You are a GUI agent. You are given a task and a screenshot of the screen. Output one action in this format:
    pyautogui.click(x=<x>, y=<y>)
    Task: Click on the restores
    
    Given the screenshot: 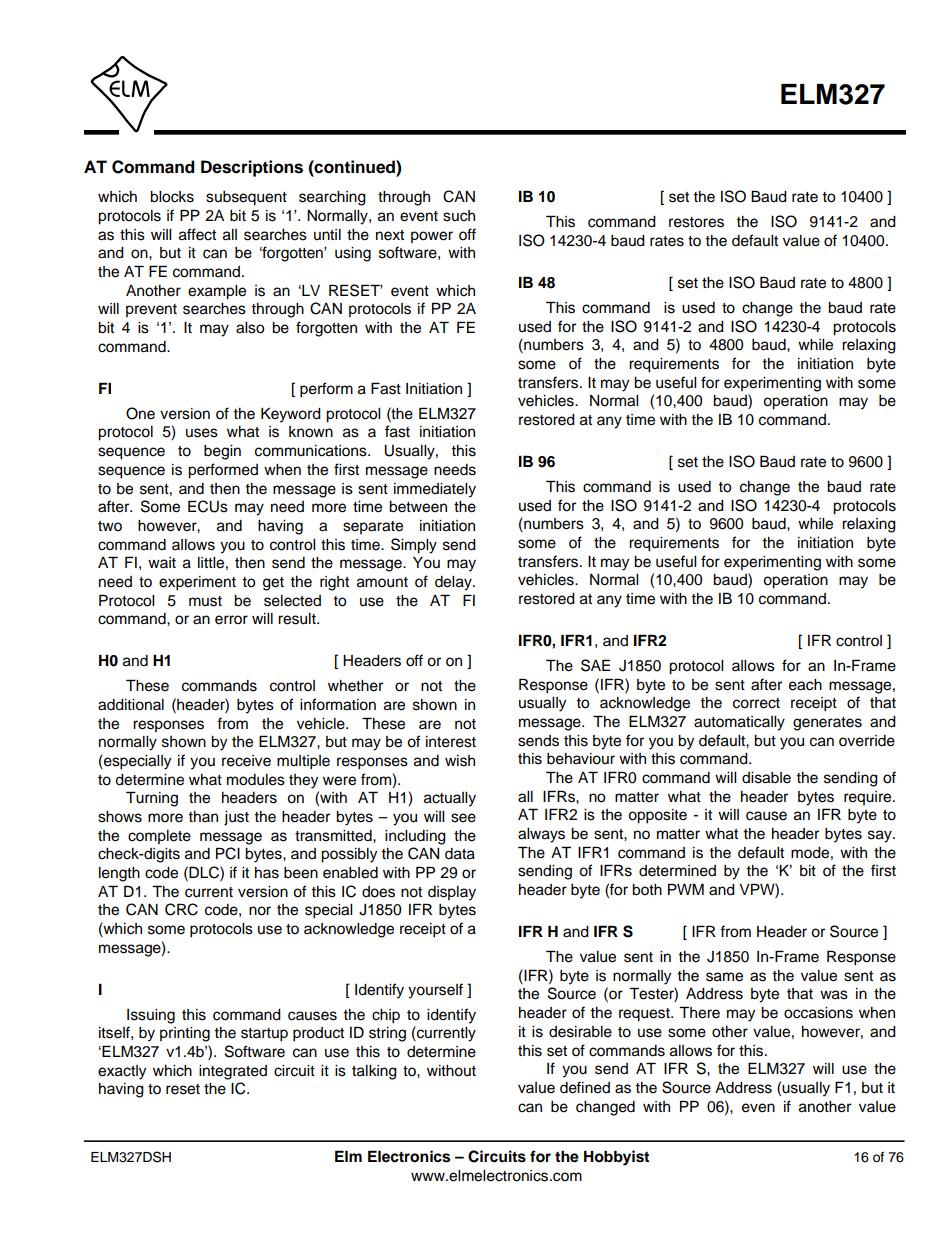 What is the action you would take?
    pyautogui.click(x=696, y=222)
